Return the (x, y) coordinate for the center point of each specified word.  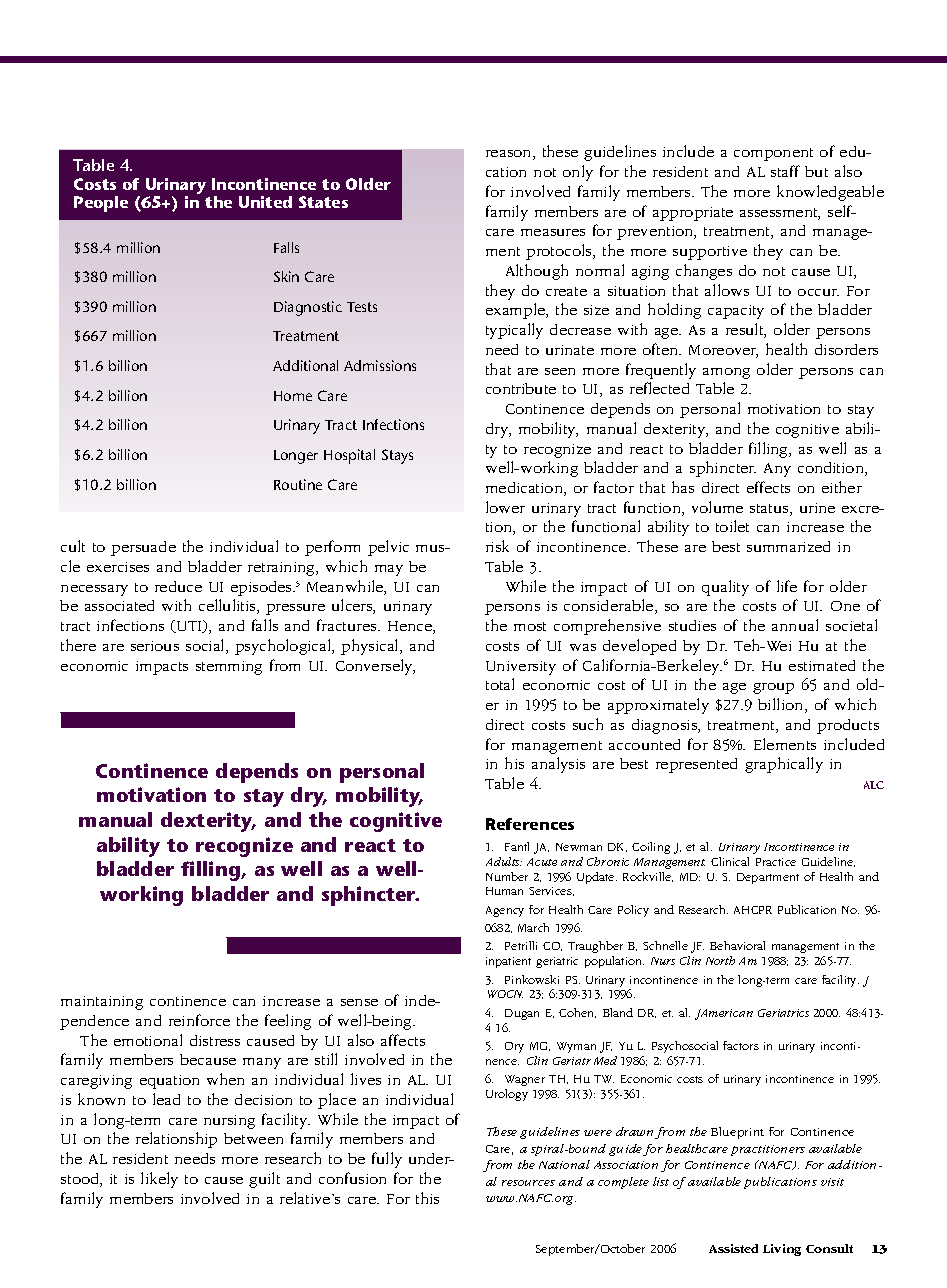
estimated (822, 665)
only (578, 173)
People (101, 204)
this (427, 1198)
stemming (229, 668)
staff (785, 171)
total (500, 684)
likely (159, 1180)
